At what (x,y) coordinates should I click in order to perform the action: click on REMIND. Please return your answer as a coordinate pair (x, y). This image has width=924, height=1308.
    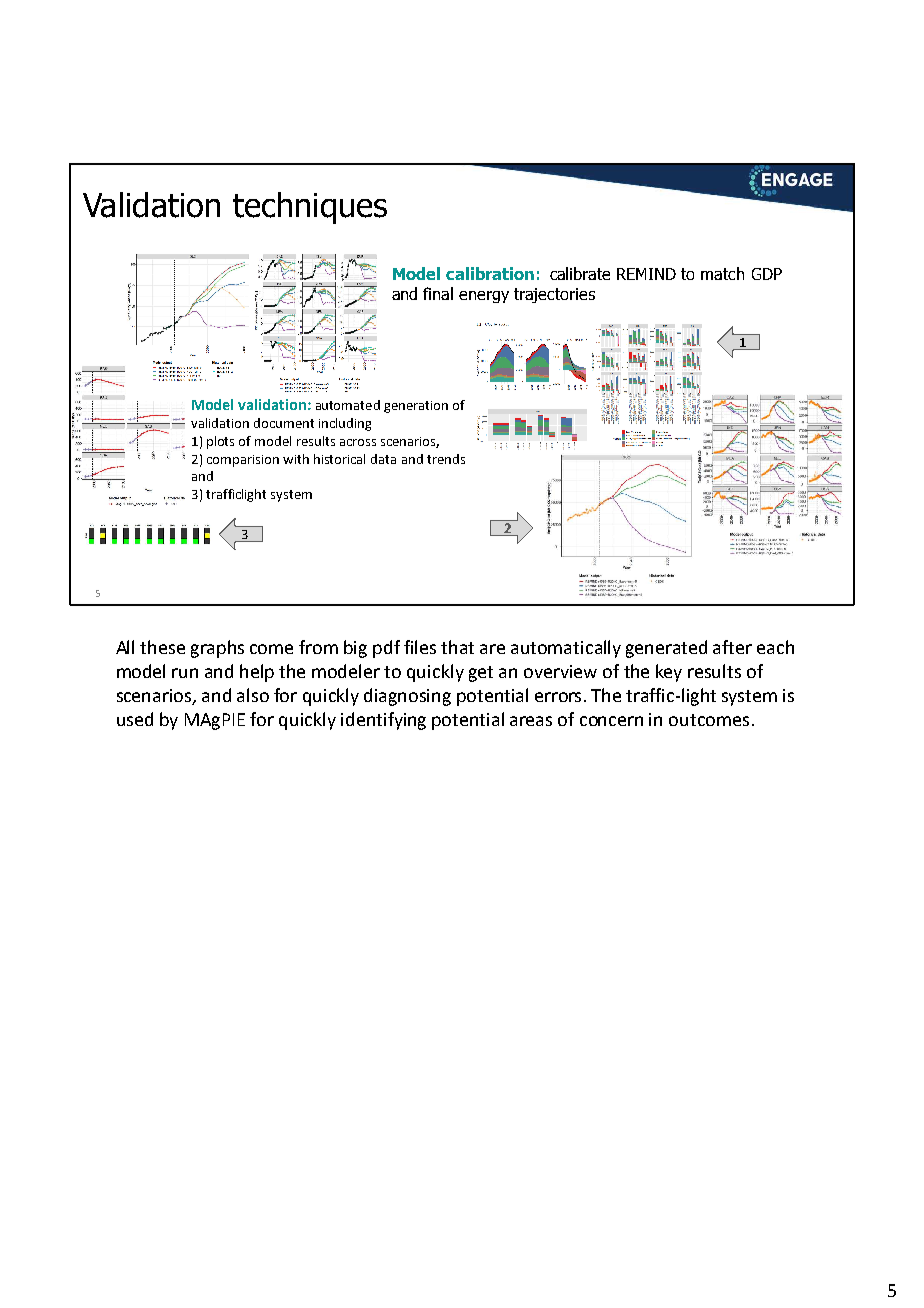
    Looking at the image, I should click on (646, 274).
